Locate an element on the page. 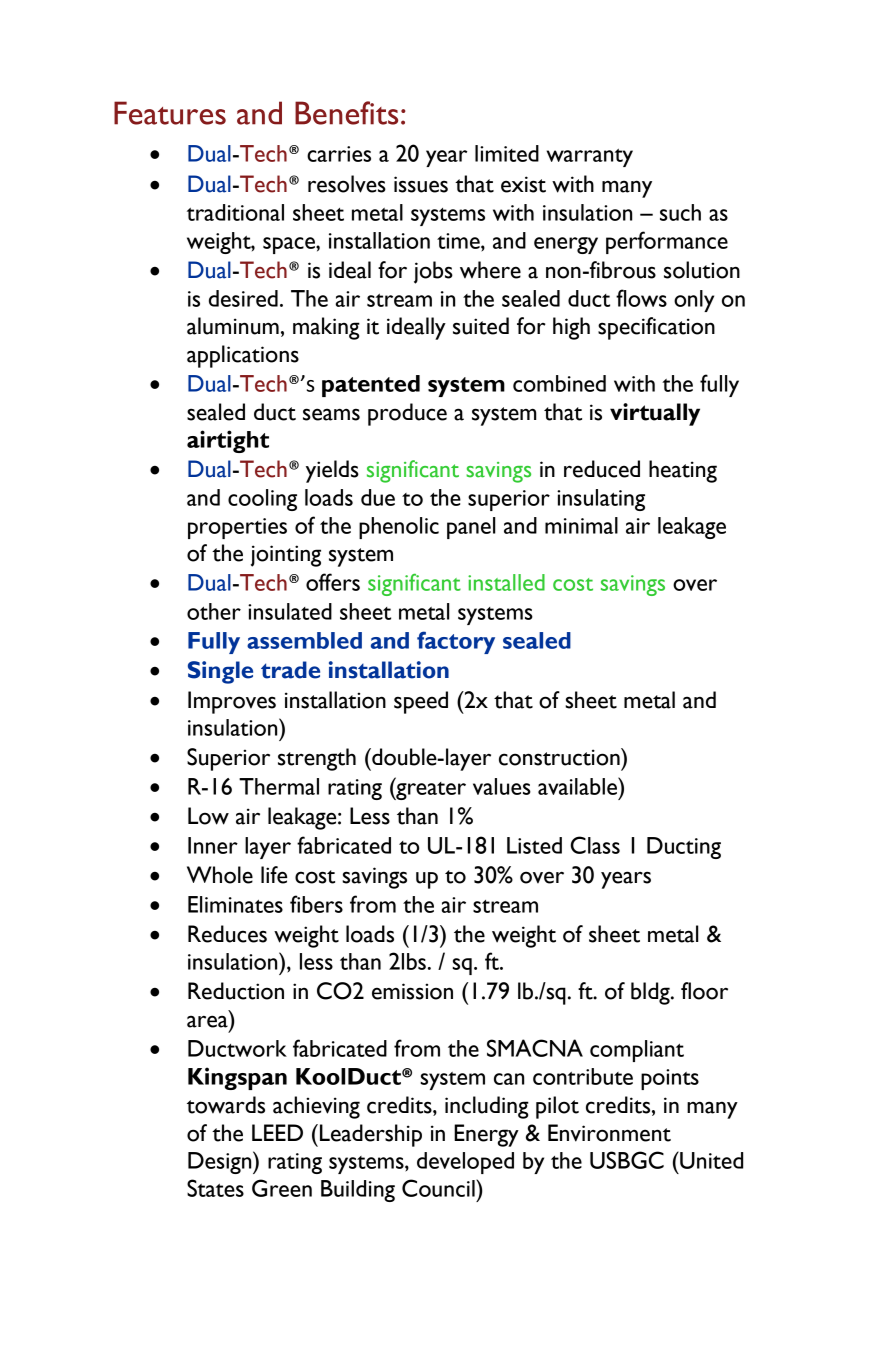 The width and height of the image is (896, 1345). Single is located at coordinates (220, 672).
